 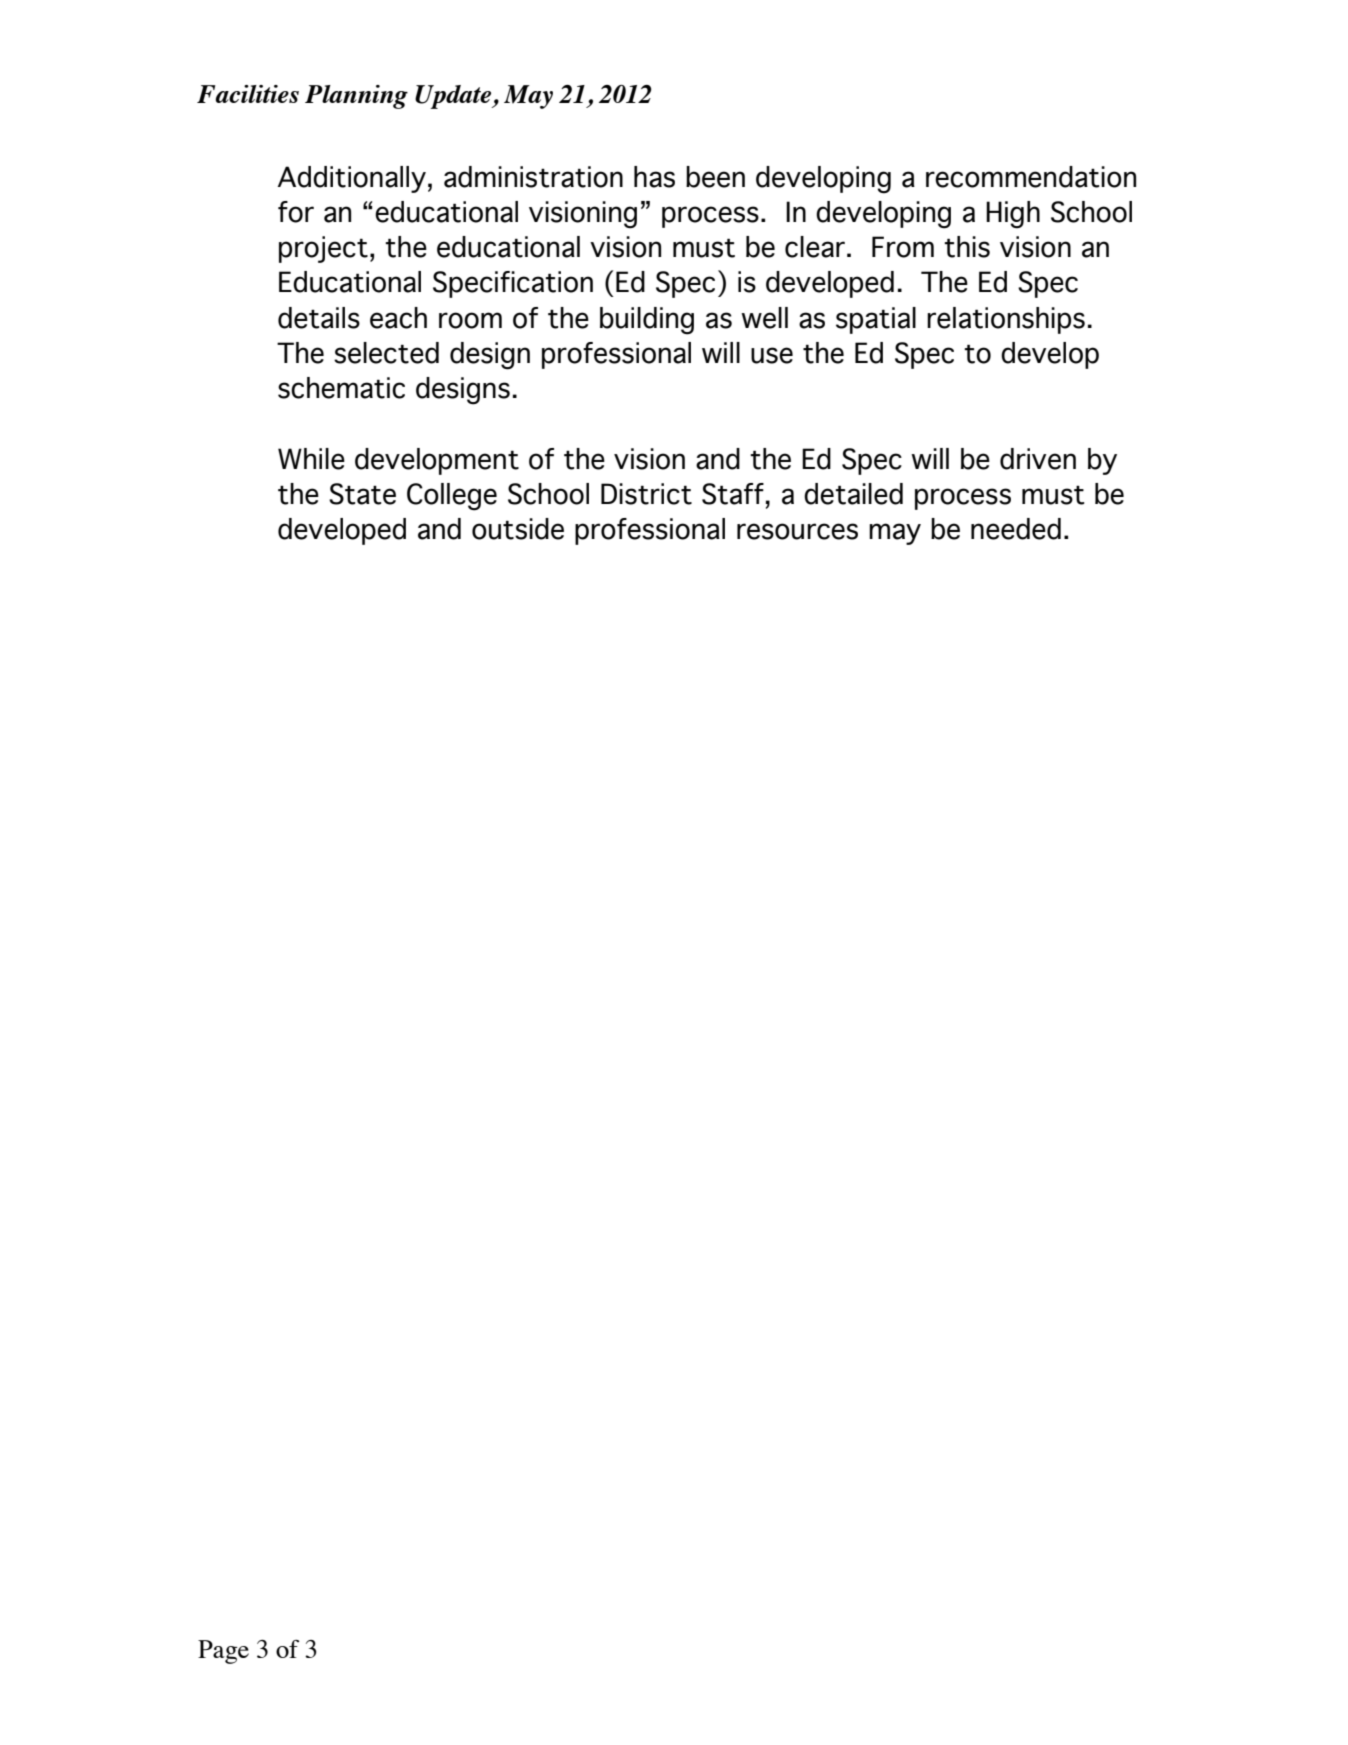 I want to click on recommendation, so click(x=1031, y=177).
